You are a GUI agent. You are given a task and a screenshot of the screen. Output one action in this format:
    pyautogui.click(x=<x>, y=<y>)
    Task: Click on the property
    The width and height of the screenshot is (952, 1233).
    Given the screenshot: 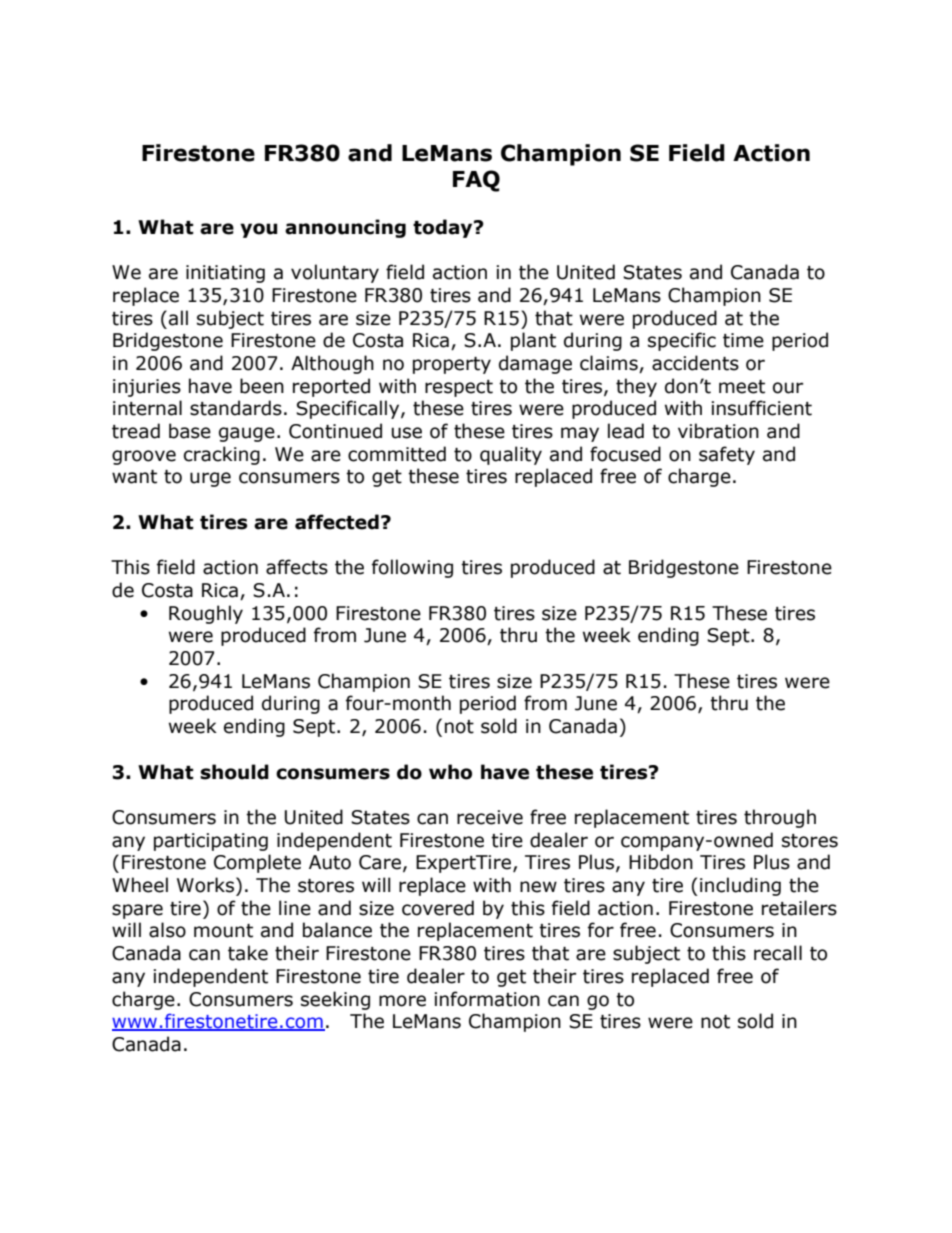 What is the action you would take?
    pyautogui.click(x=452, y=365)
